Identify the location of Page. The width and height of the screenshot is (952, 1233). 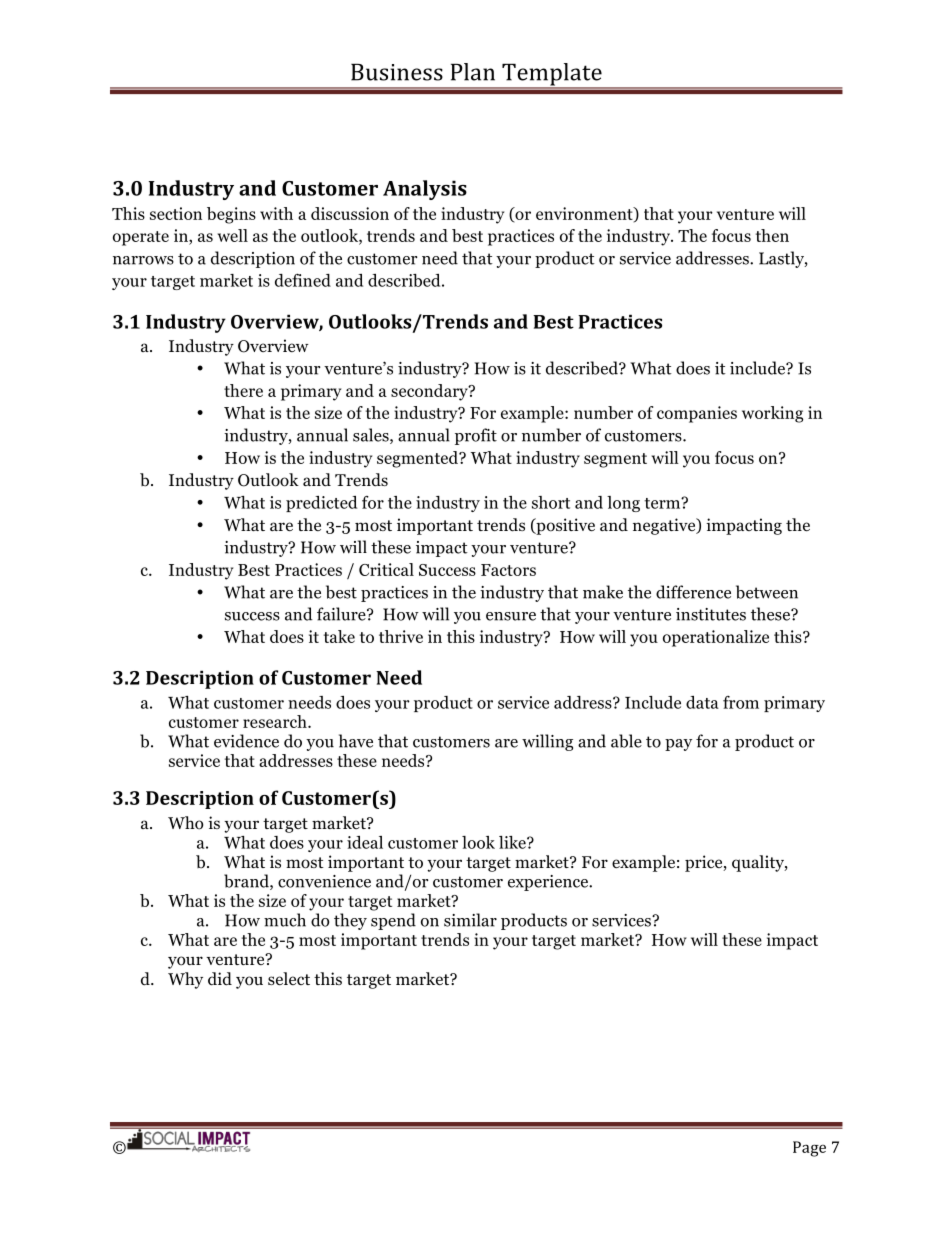
(809, 1149).
